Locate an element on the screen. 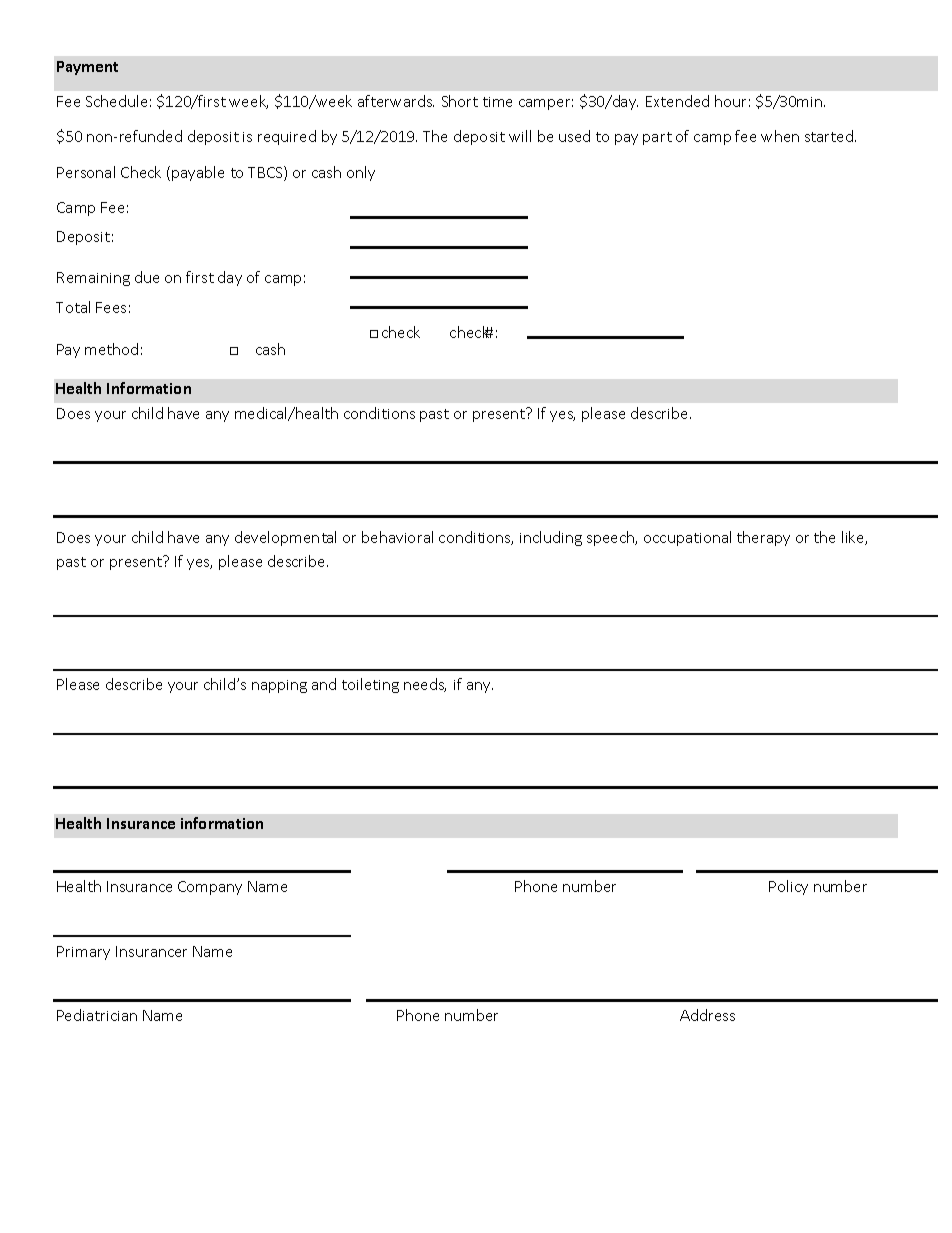 The width and height of the screenshot is (952, 1233). needs is located at coordinates (425, 685).
